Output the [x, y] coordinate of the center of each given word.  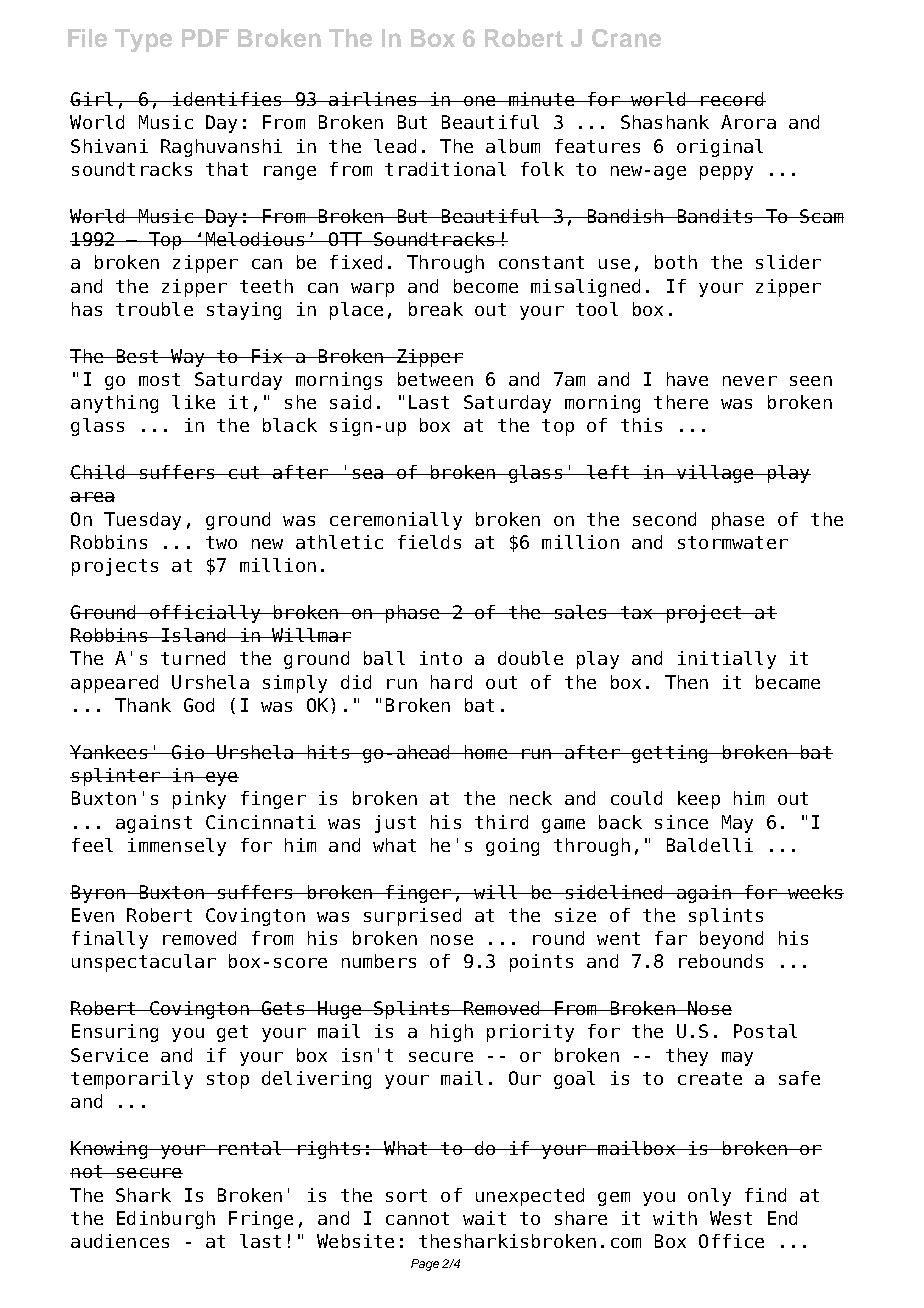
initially [727, 660]
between [435, 379]
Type [143, 40]
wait [484, 1218]
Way [188, 358]
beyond [731, 940]
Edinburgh [166, 1220]
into [441, 658]
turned [193, 658]
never [750, 381]
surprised [412, 917]
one [480, 101]
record [732, 99]
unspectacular [144, 963]
